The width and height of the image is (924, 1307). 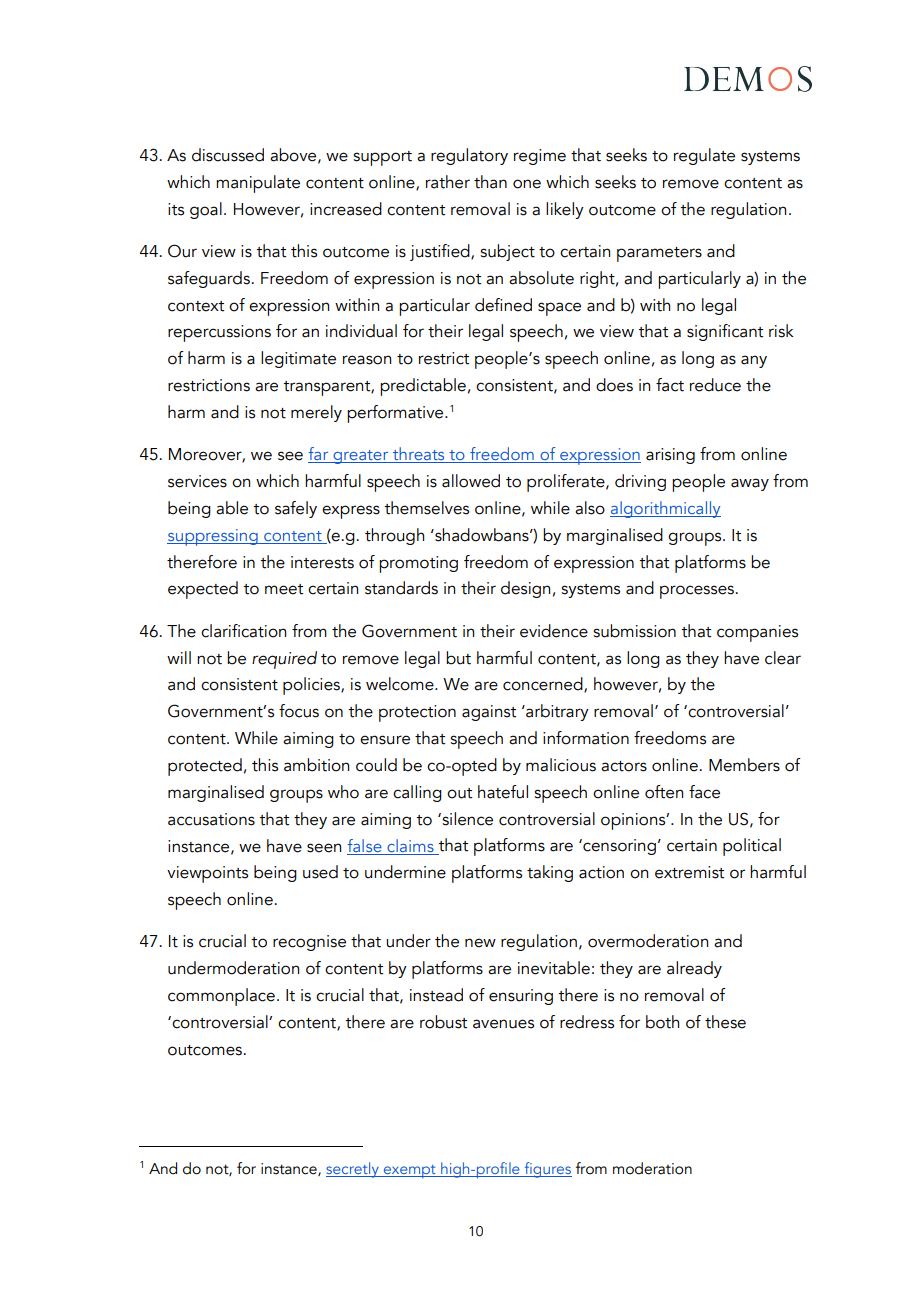 What do you see at coordinates (480, 943) in the image?
I see `new` at bounding box center [480, 943].
